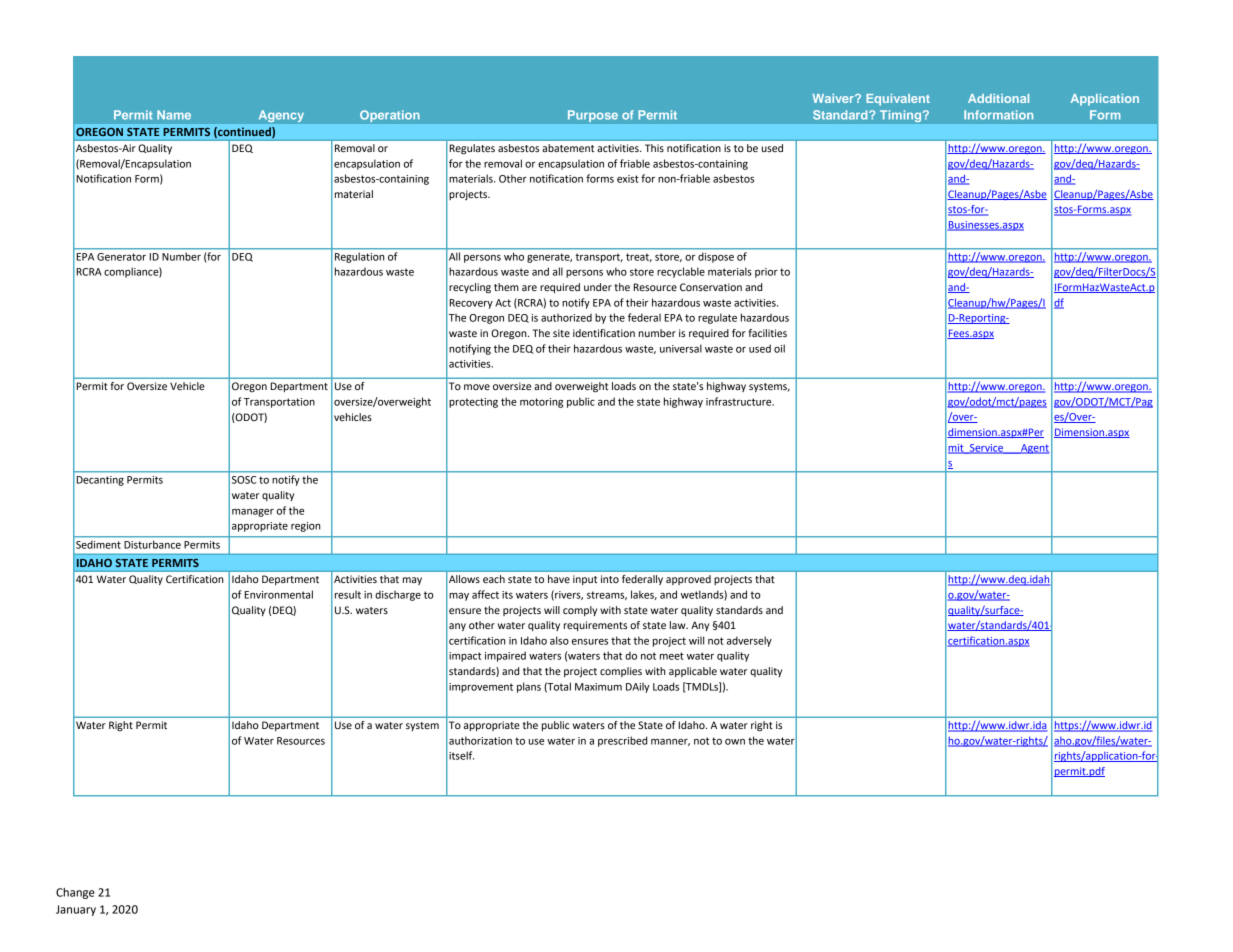 Image resolution: width=1233 pixels, height=952 pixels. Describe the element at coordinates (253, 513) in the page. I see `manager` at that location.
